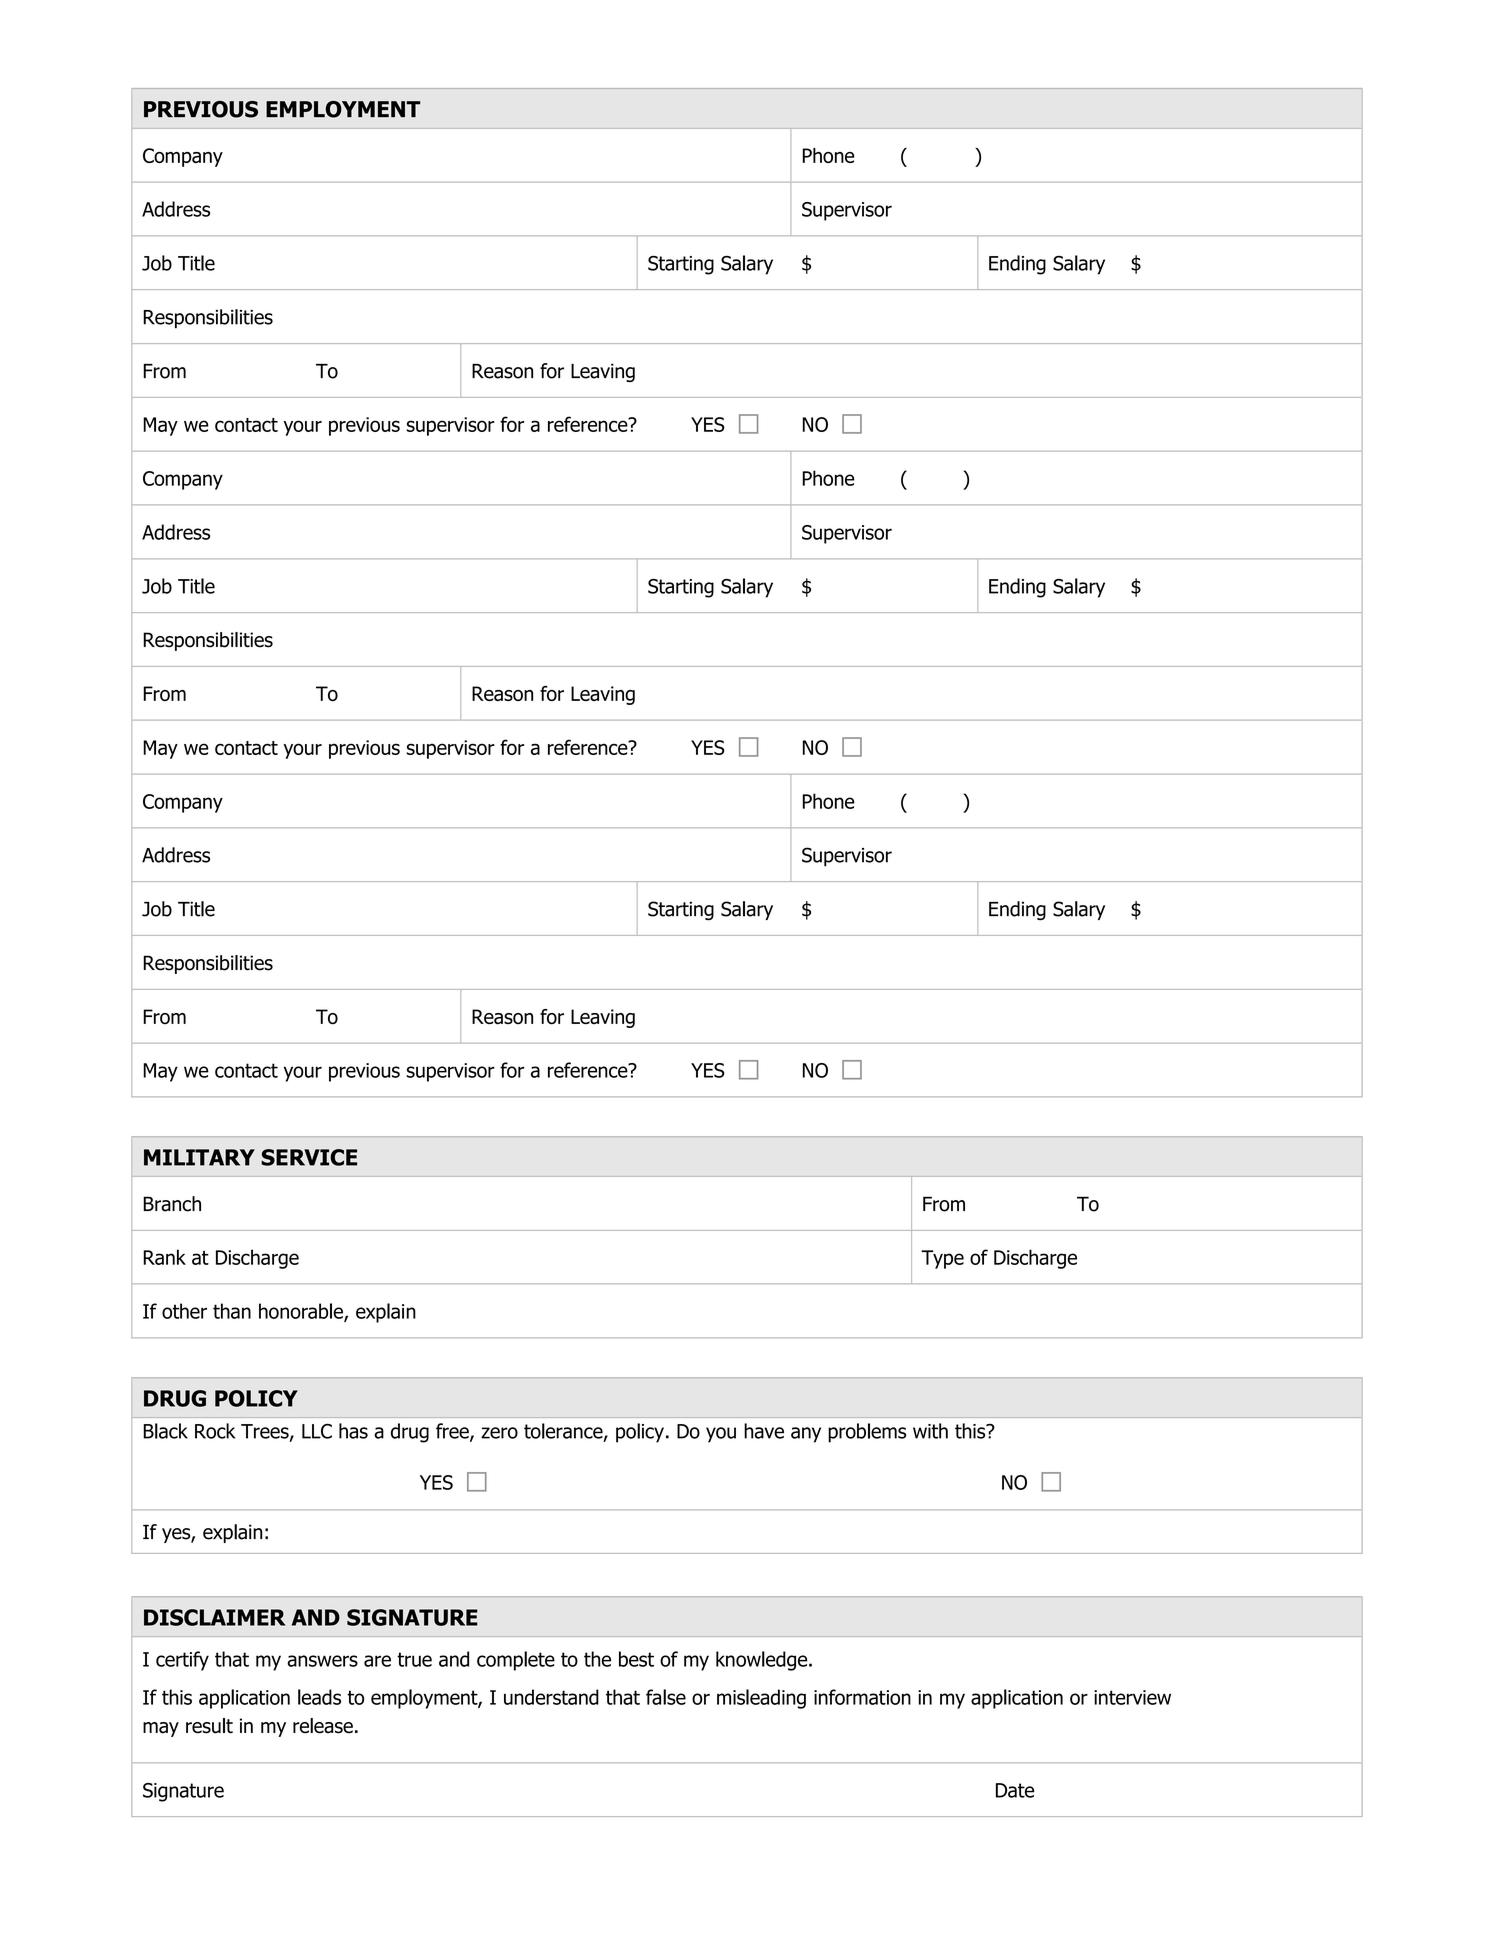 The image size is (1494, 1933). What do you see at coordinates (942, 1259) in the image?
I see `Type` at bounding box center [942, 1259].
